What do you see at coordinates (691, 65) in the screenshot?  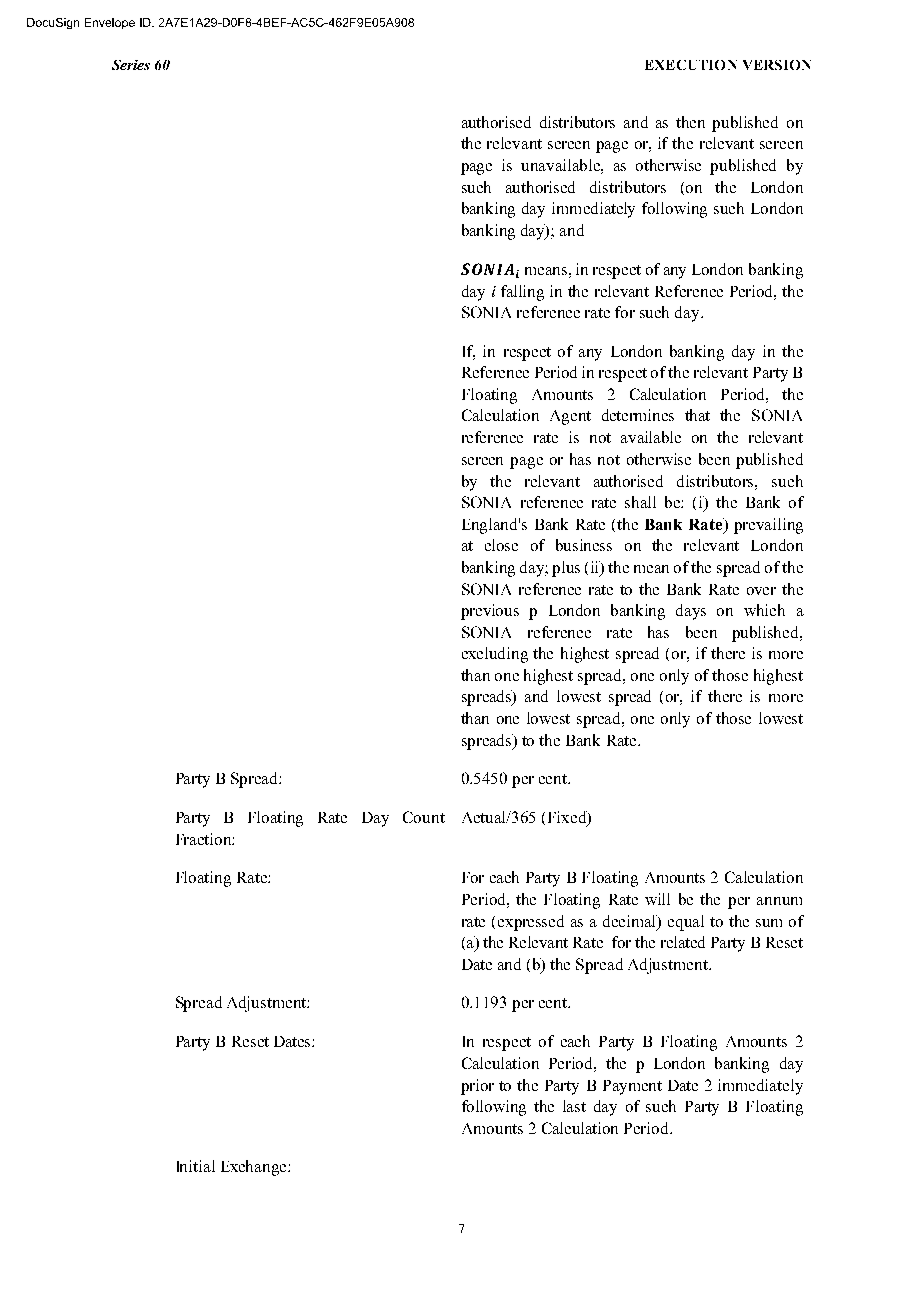 I see `EXECUTION` at bounding box center [691, 65].
